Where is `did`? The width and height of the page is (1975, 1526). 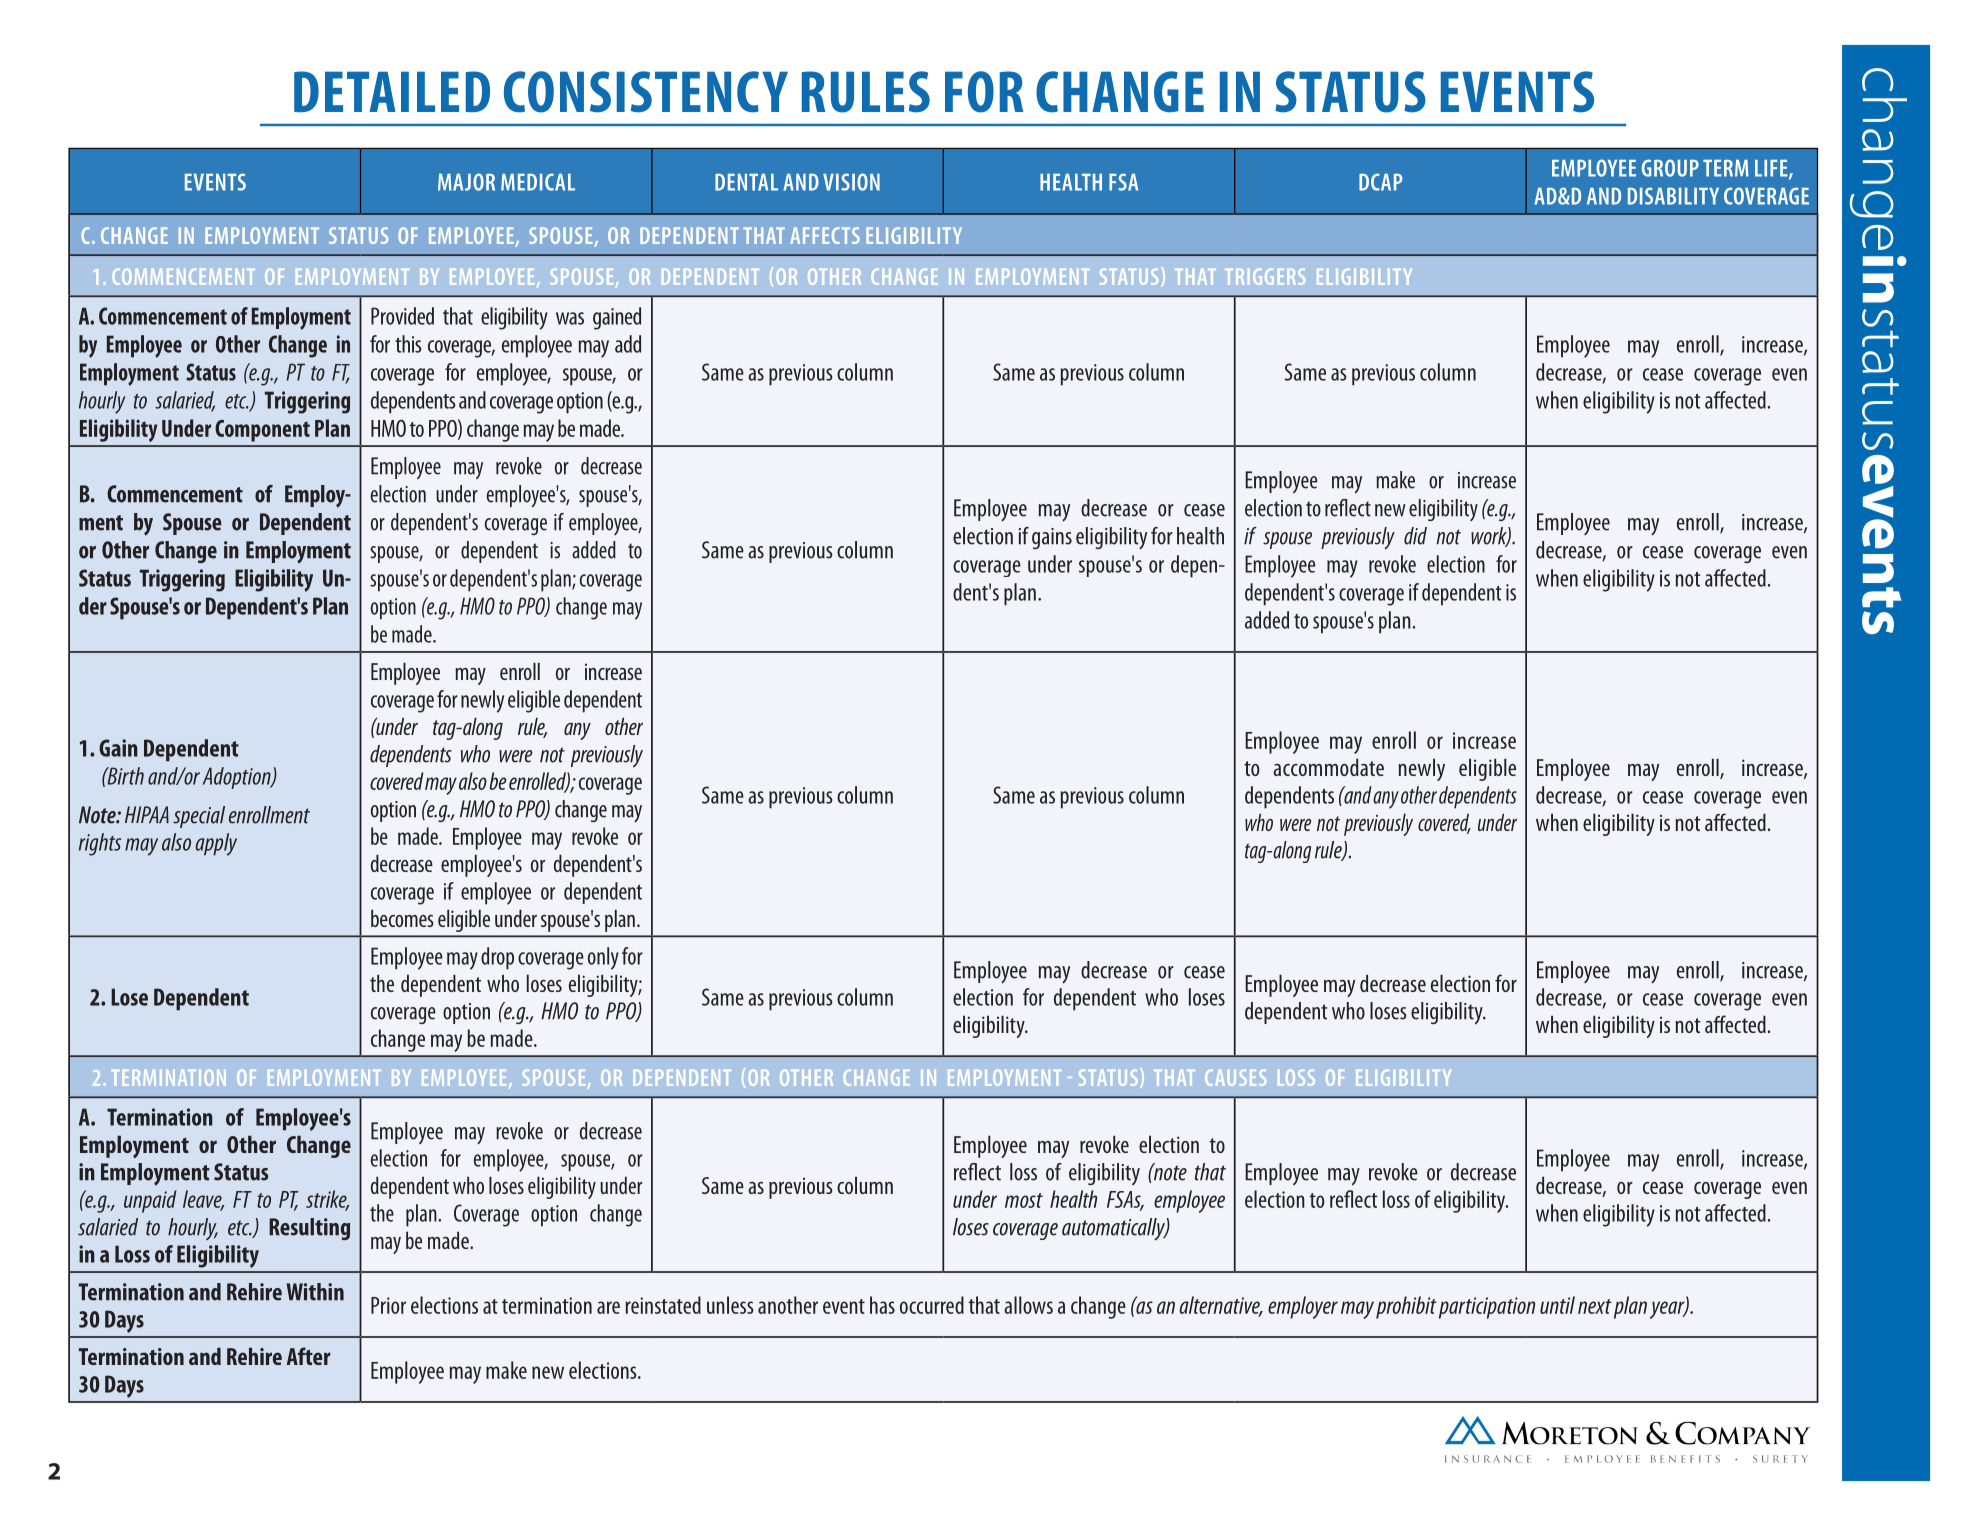 did is located at coordinates (1415, 536).
